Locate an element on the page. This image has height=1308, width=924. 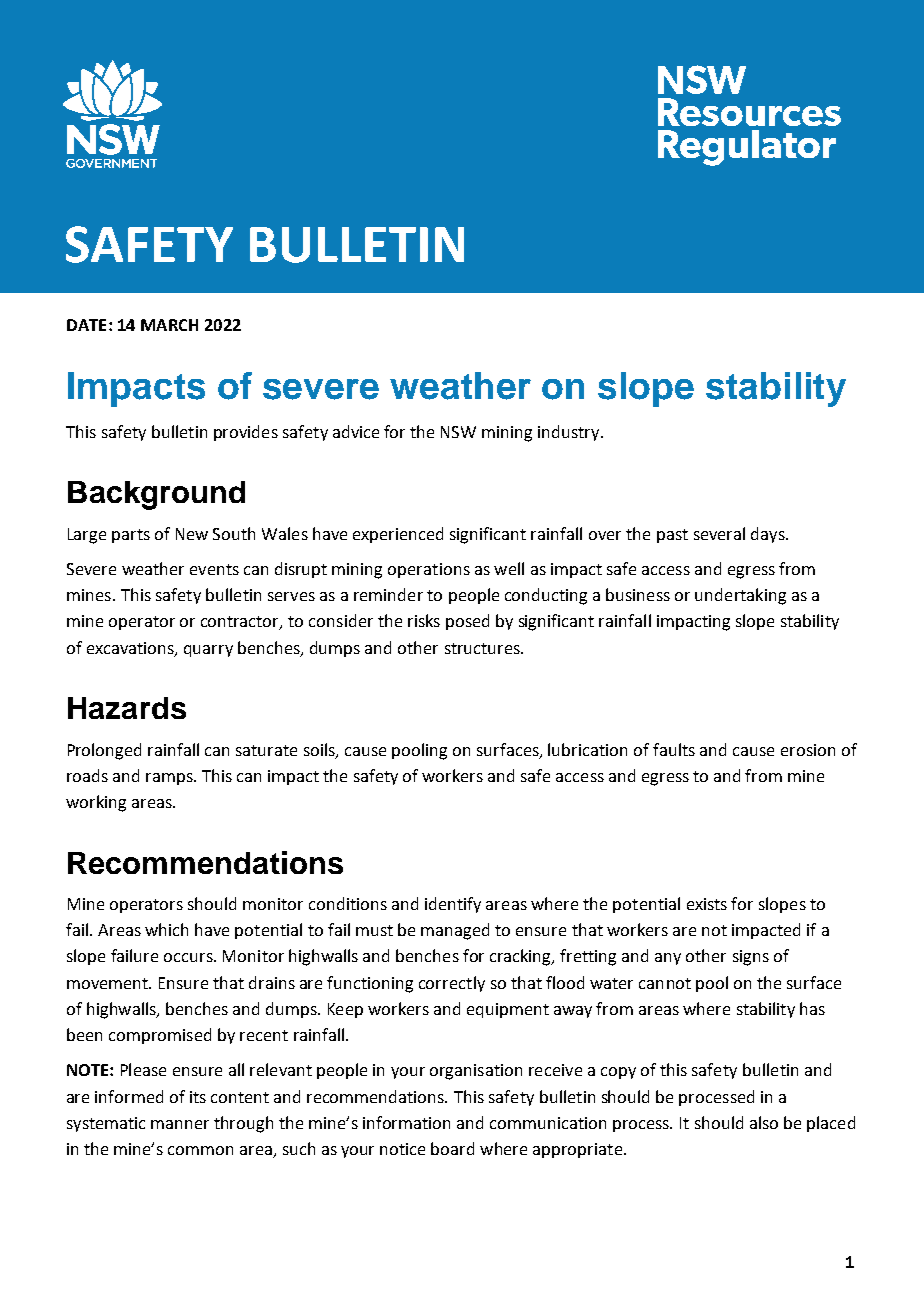
board is located at coordinates (452, 1148).
